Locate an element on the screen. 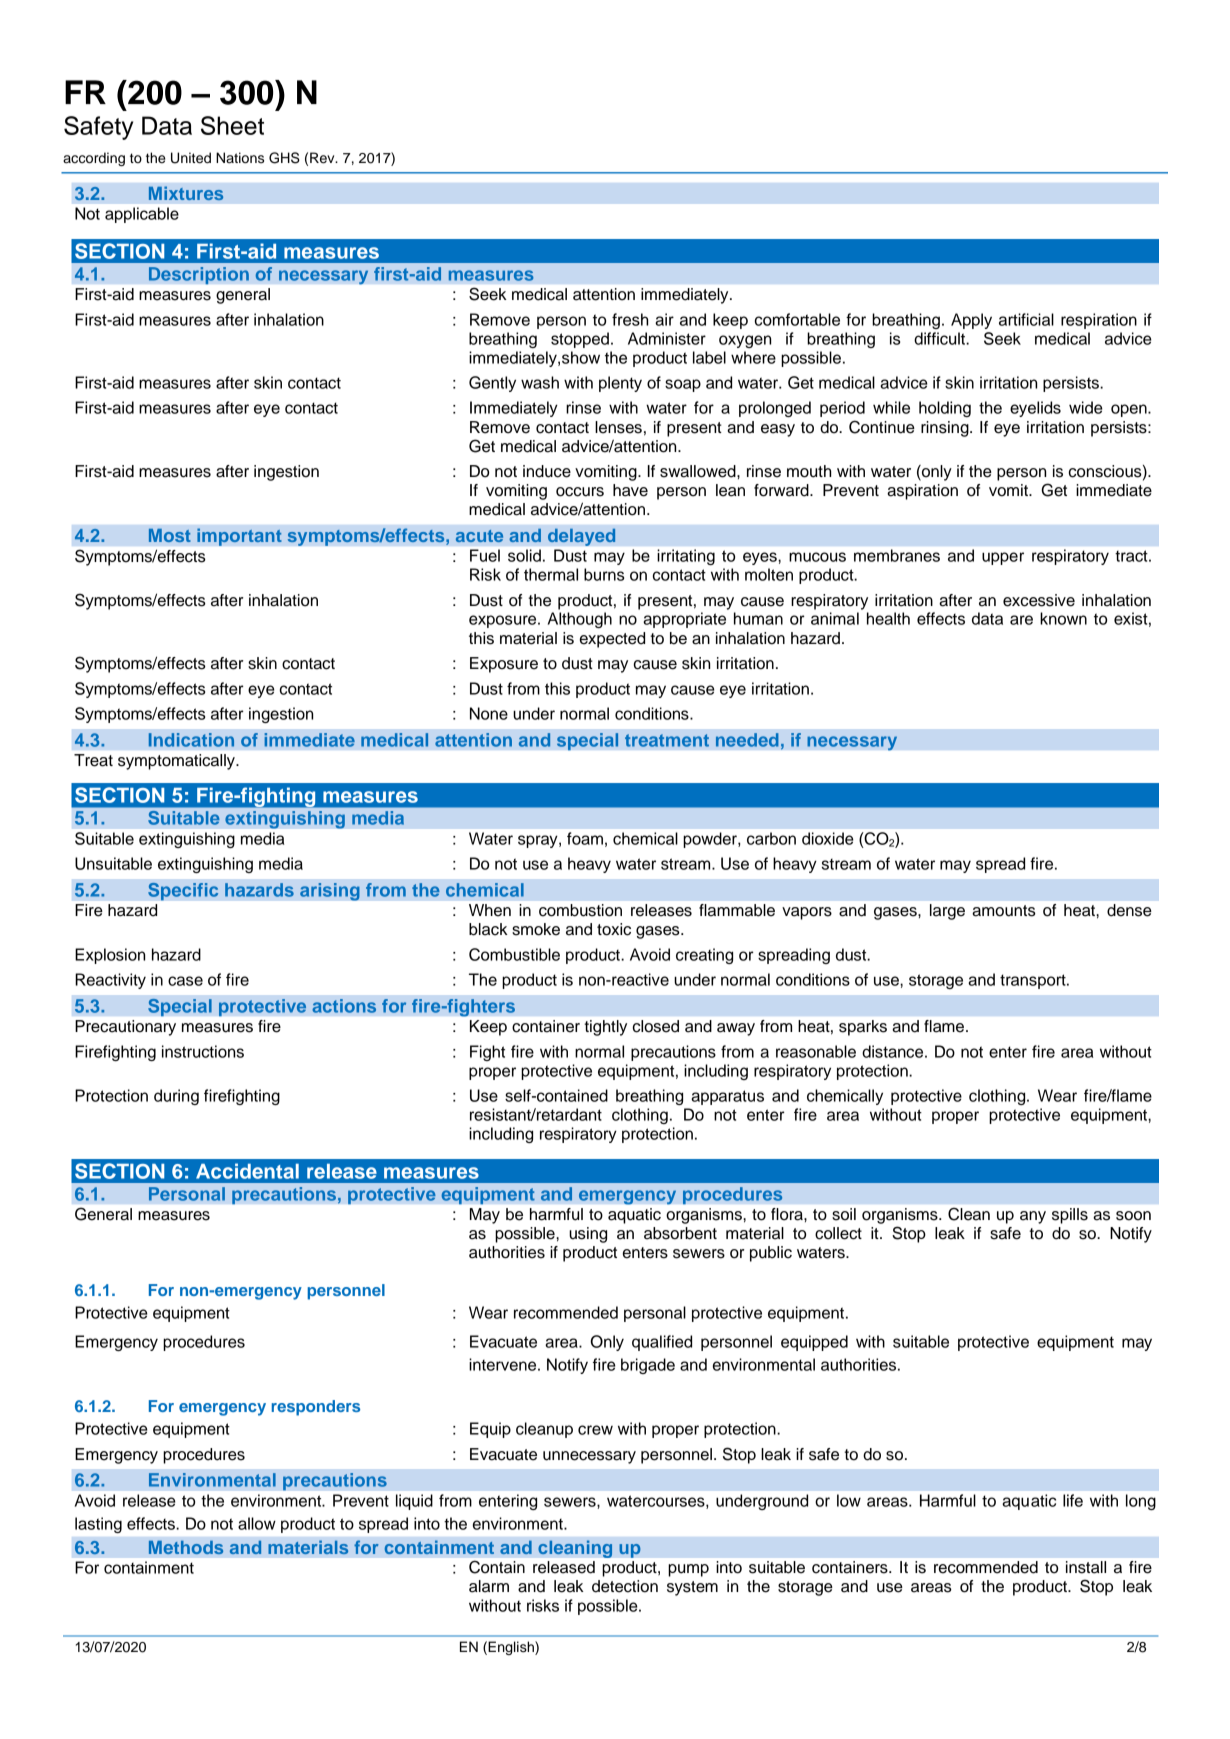  Accidental is located at coordinates (247, 1171).
